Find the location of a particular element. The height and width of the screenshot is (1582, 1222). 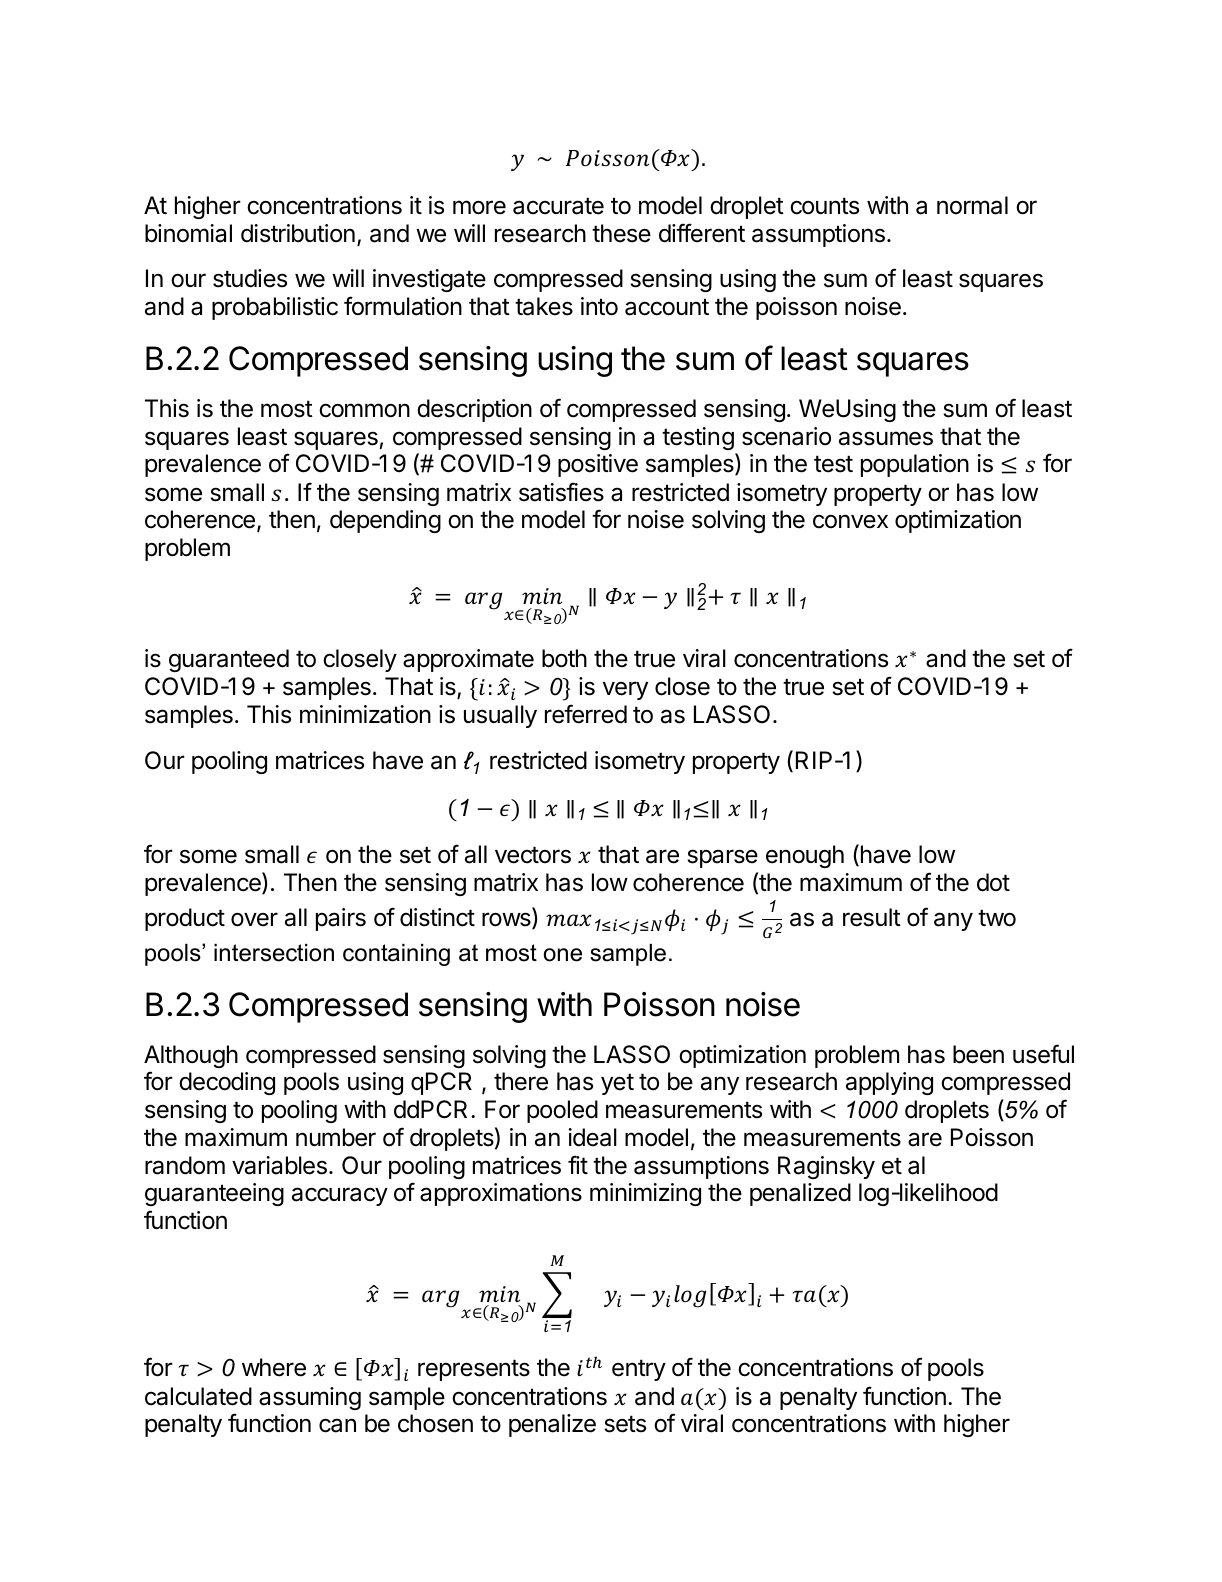

distribution is located at coordinates (298, 233).
